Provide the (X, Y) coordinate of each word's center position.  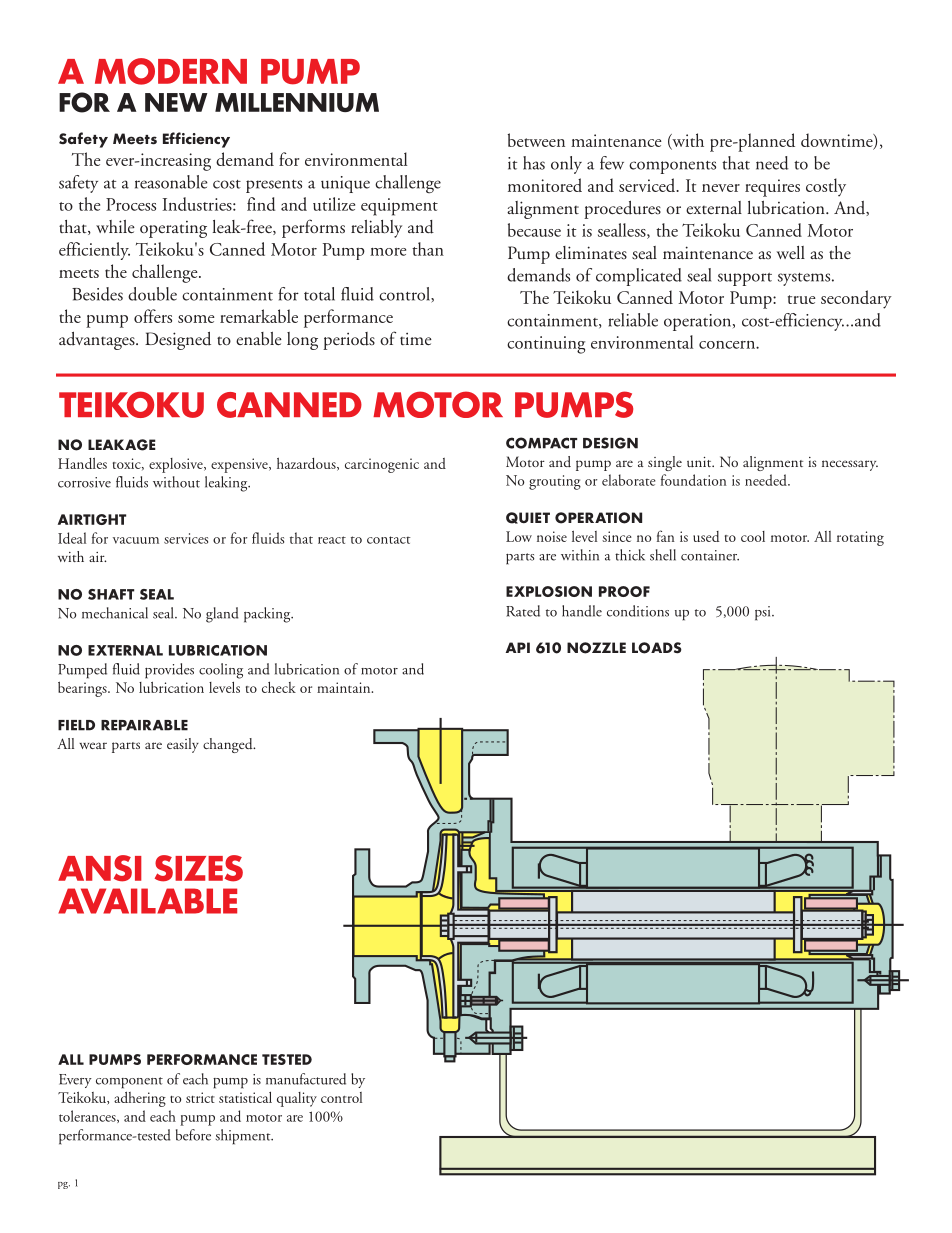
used (706, 536)
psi (764, 613)
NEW (176, 102)
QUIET (528, 518)
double (152, 294)
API (518, 647)
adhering (140, 1099)
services (186, 538)
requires (772, 188)
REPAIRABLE (144, 725)
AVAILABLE (147, 901)
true (802, 299)
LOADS (657, 648)
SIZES (199, 868)
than (428, 249)
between (536, 140)
